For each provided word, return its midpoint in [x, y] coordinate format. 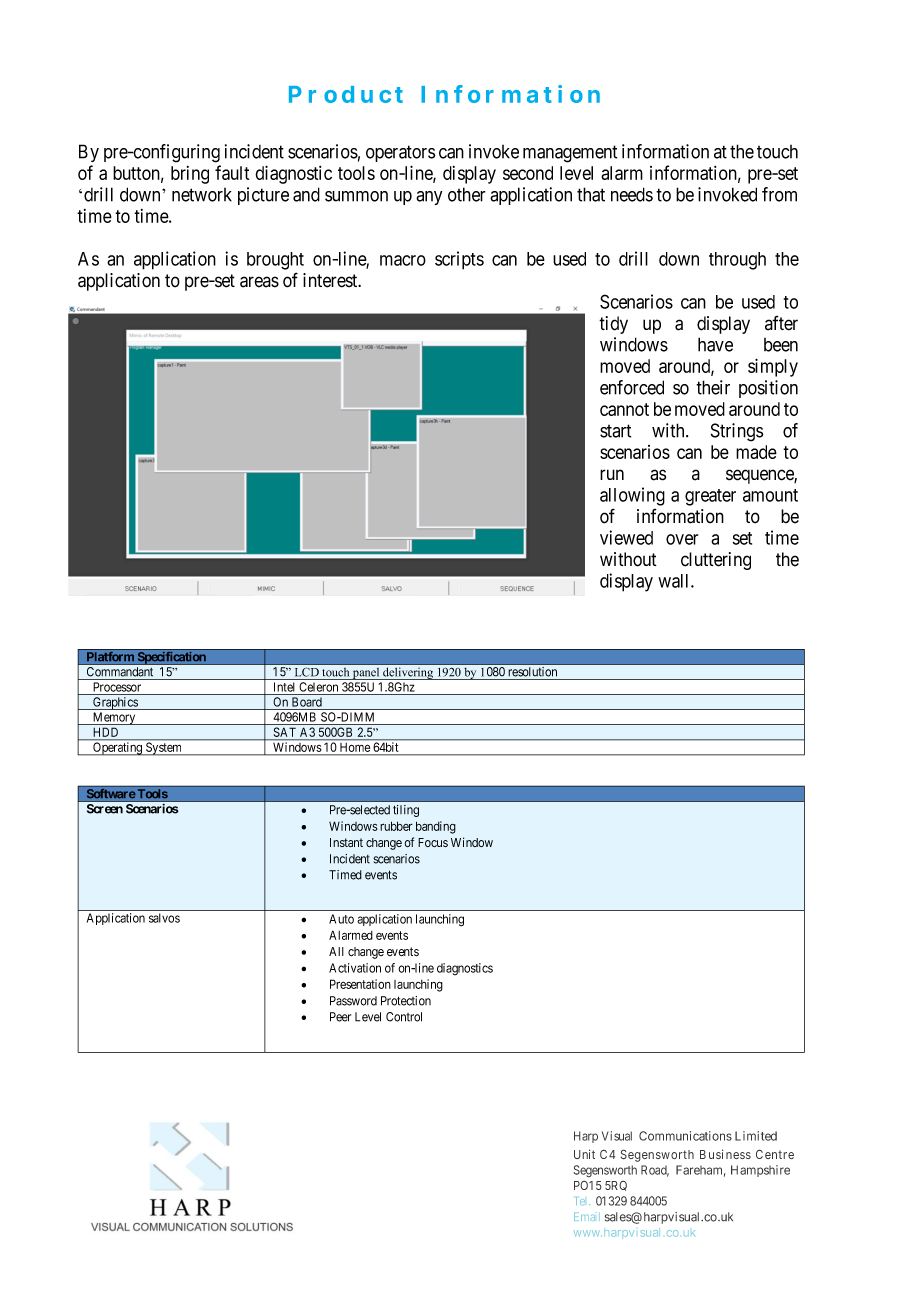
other [467, 194]
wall [675, 581]
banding [436, 827]
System [164, 748]
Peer [340, 1017]
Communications [685, 1136]
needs [632, 194]
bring [190, 175]
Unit [584, 1154]
